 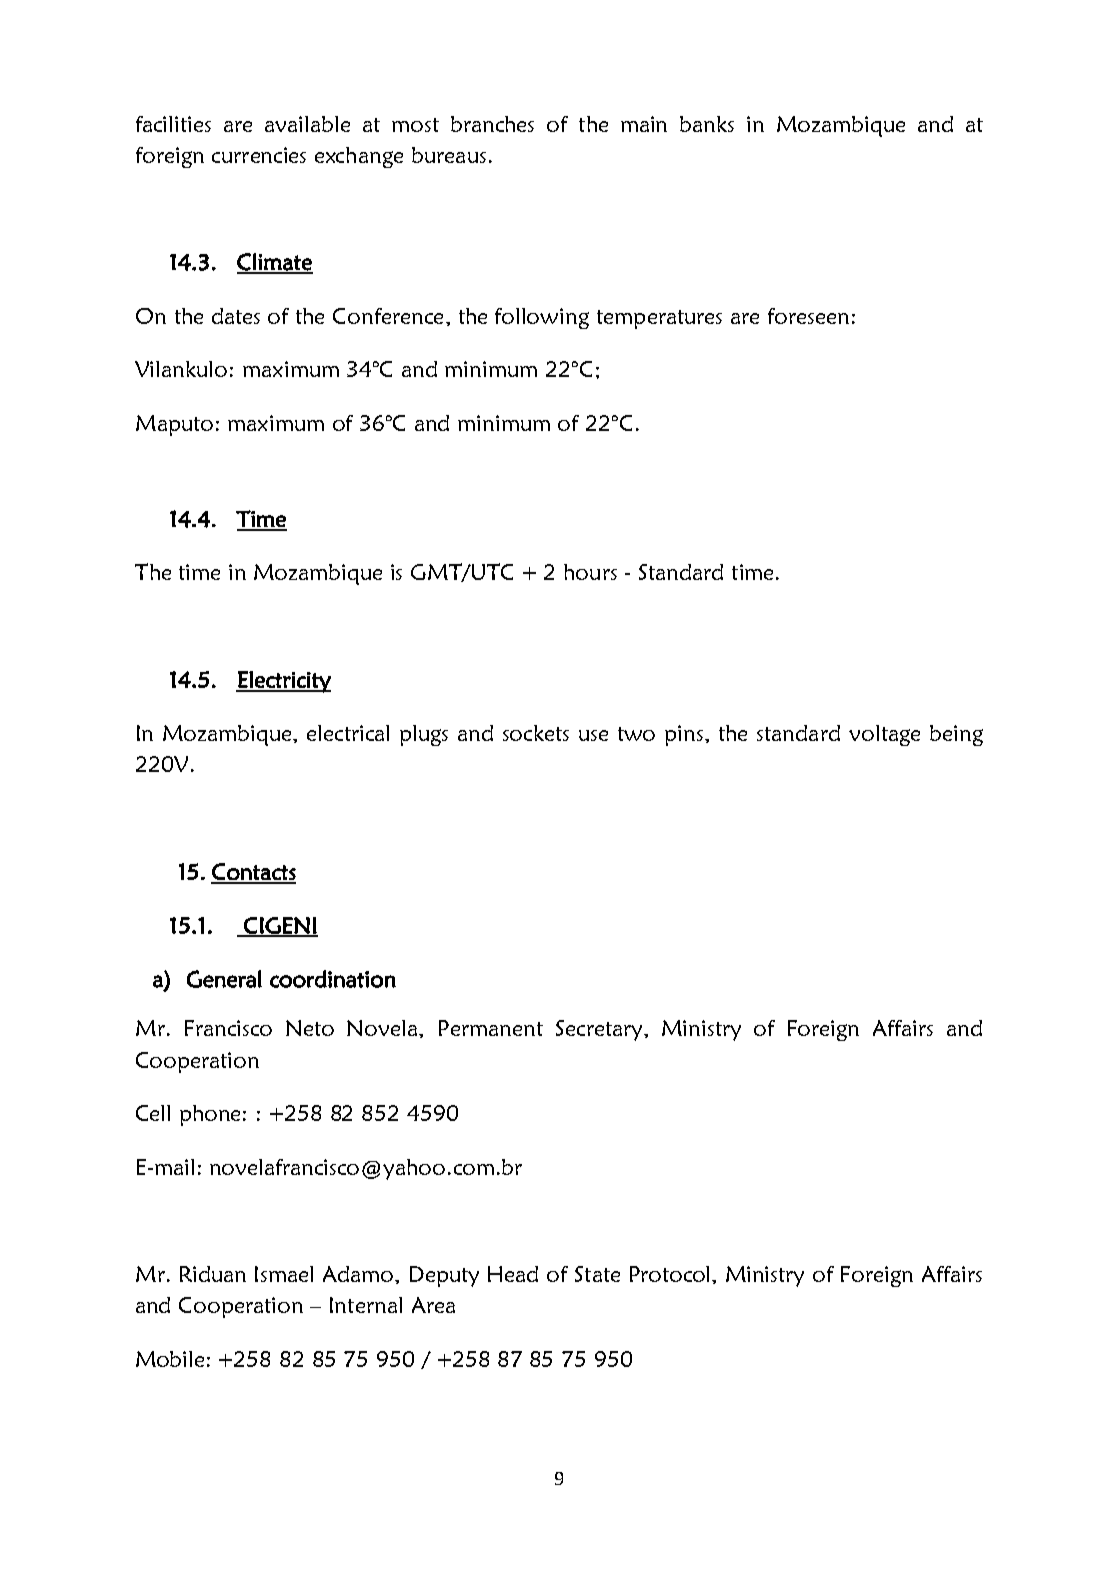 What do you see at coordinates (536, 733) in the image?
I see `sockets` at bounding box center [536, 733].
